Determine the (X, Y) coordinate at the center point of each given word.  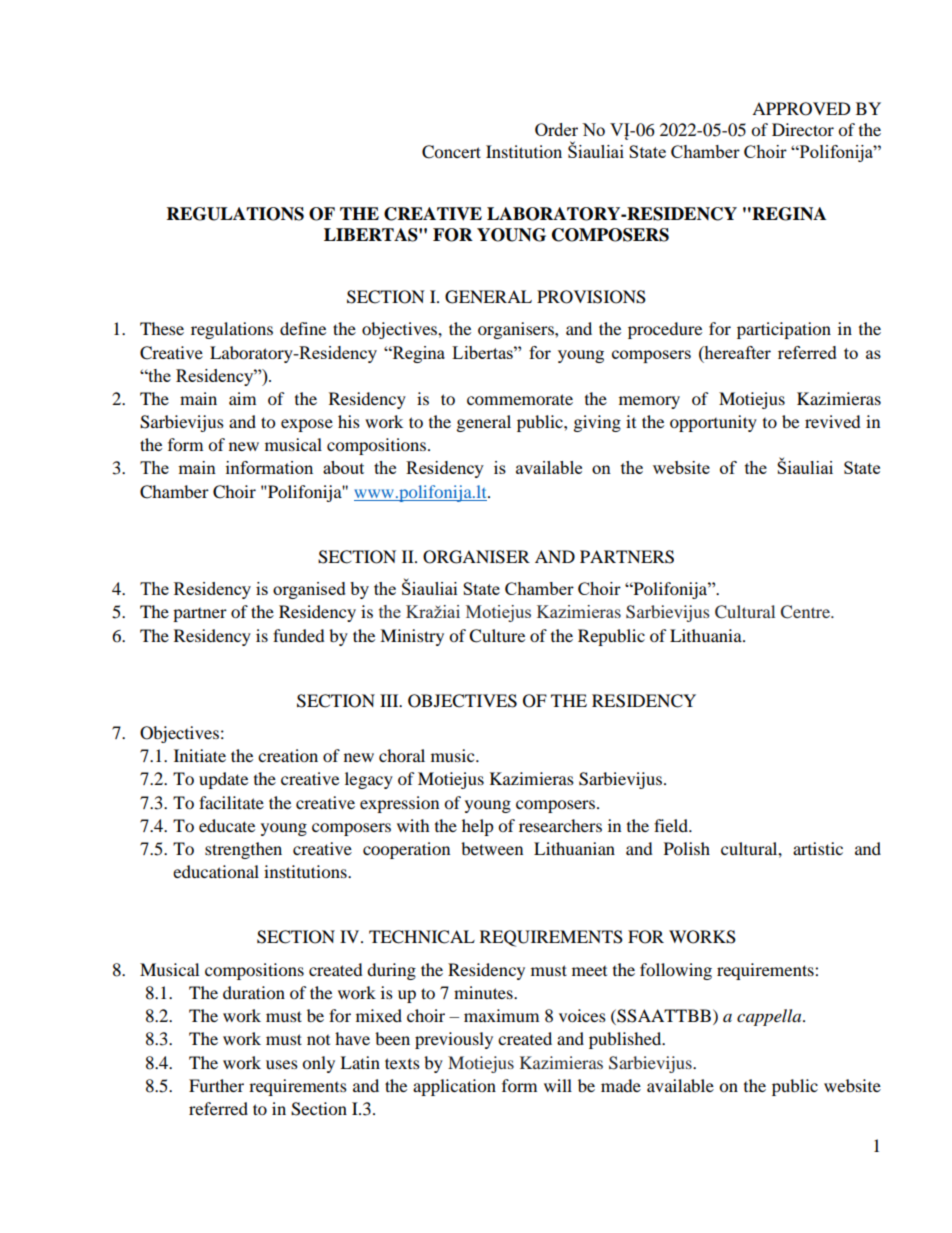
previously (454, 1040)
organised (309, 590)
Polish (687, 848)
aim (242, 398)
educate (227, 825)
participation (784, 330)
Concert (451, 152)
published (626, 1040)
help (478, 827)
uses (282, 1064)
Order (556, 129)
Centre (806, 612)
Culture (497, 636)
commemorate (520, 399)
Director (803, 129)
